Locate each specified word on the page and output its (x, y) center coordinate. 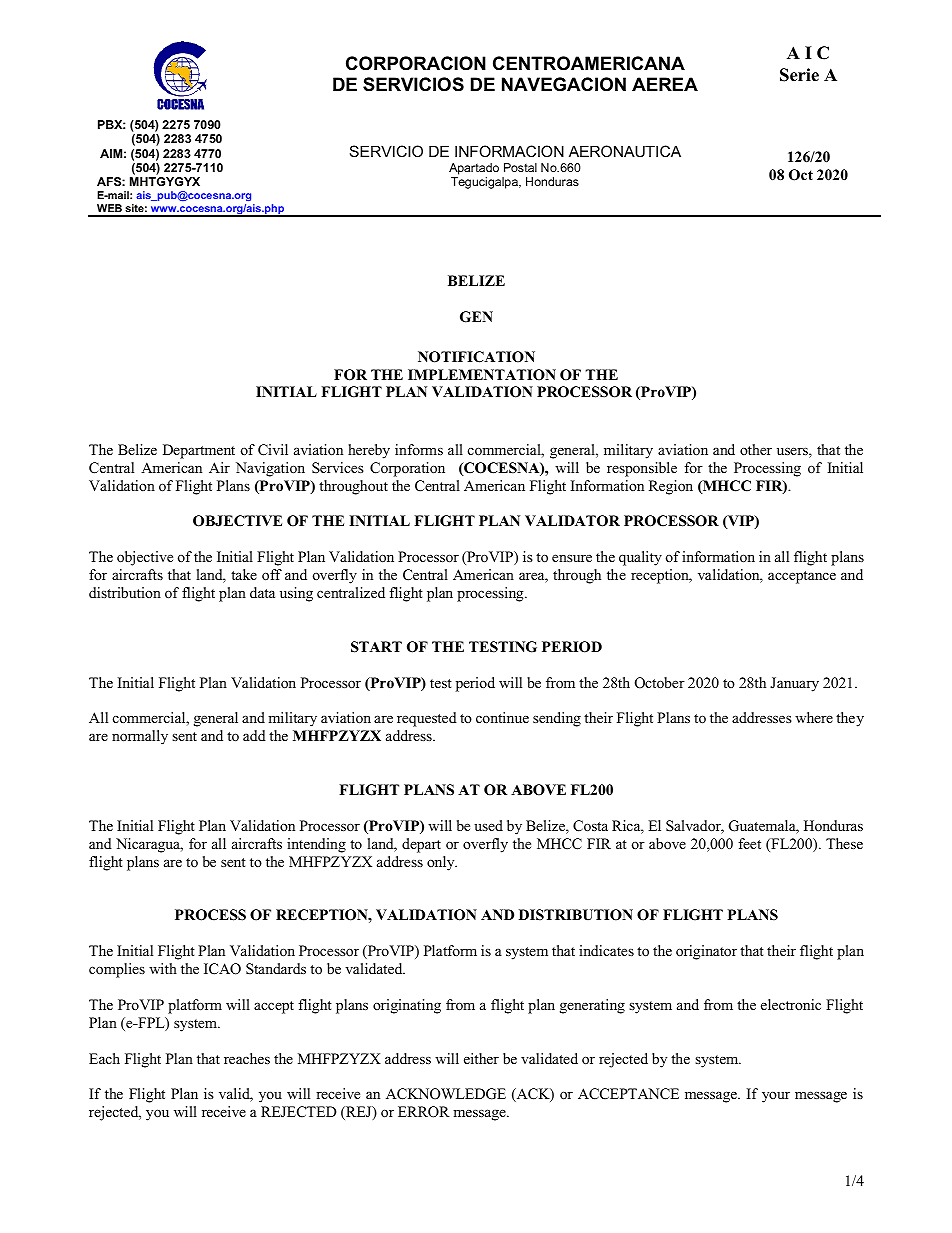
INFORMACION (509, 151)
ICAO (222, 969)
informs (419, 449)
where (814, 717)
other (756, 449)
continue (502, 717)
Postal (520, 167)
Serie (799, 75)
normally (140, 737)
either (481, 1058)
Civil (273, 450)
